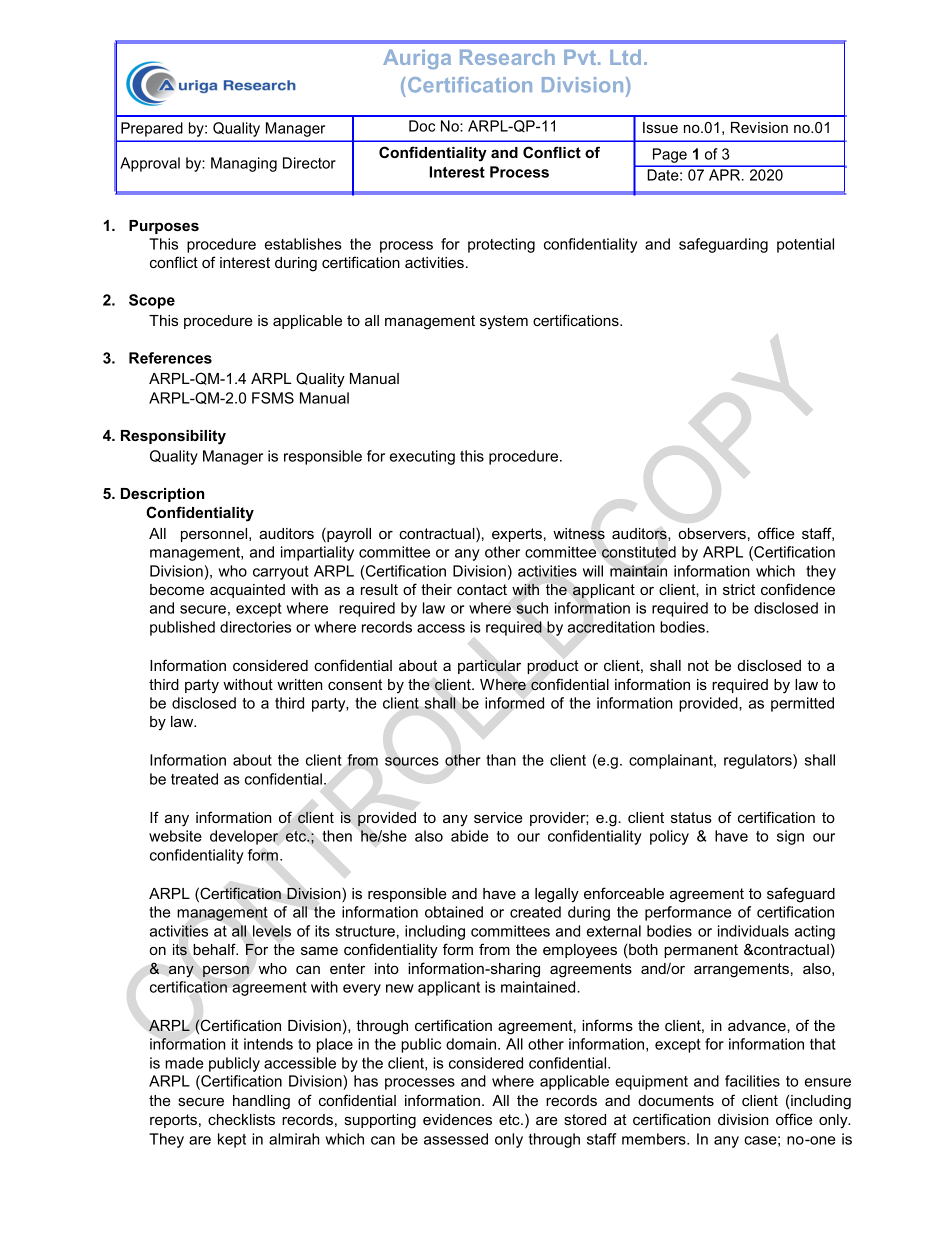  I want to click on Research, so click(507, 57).
